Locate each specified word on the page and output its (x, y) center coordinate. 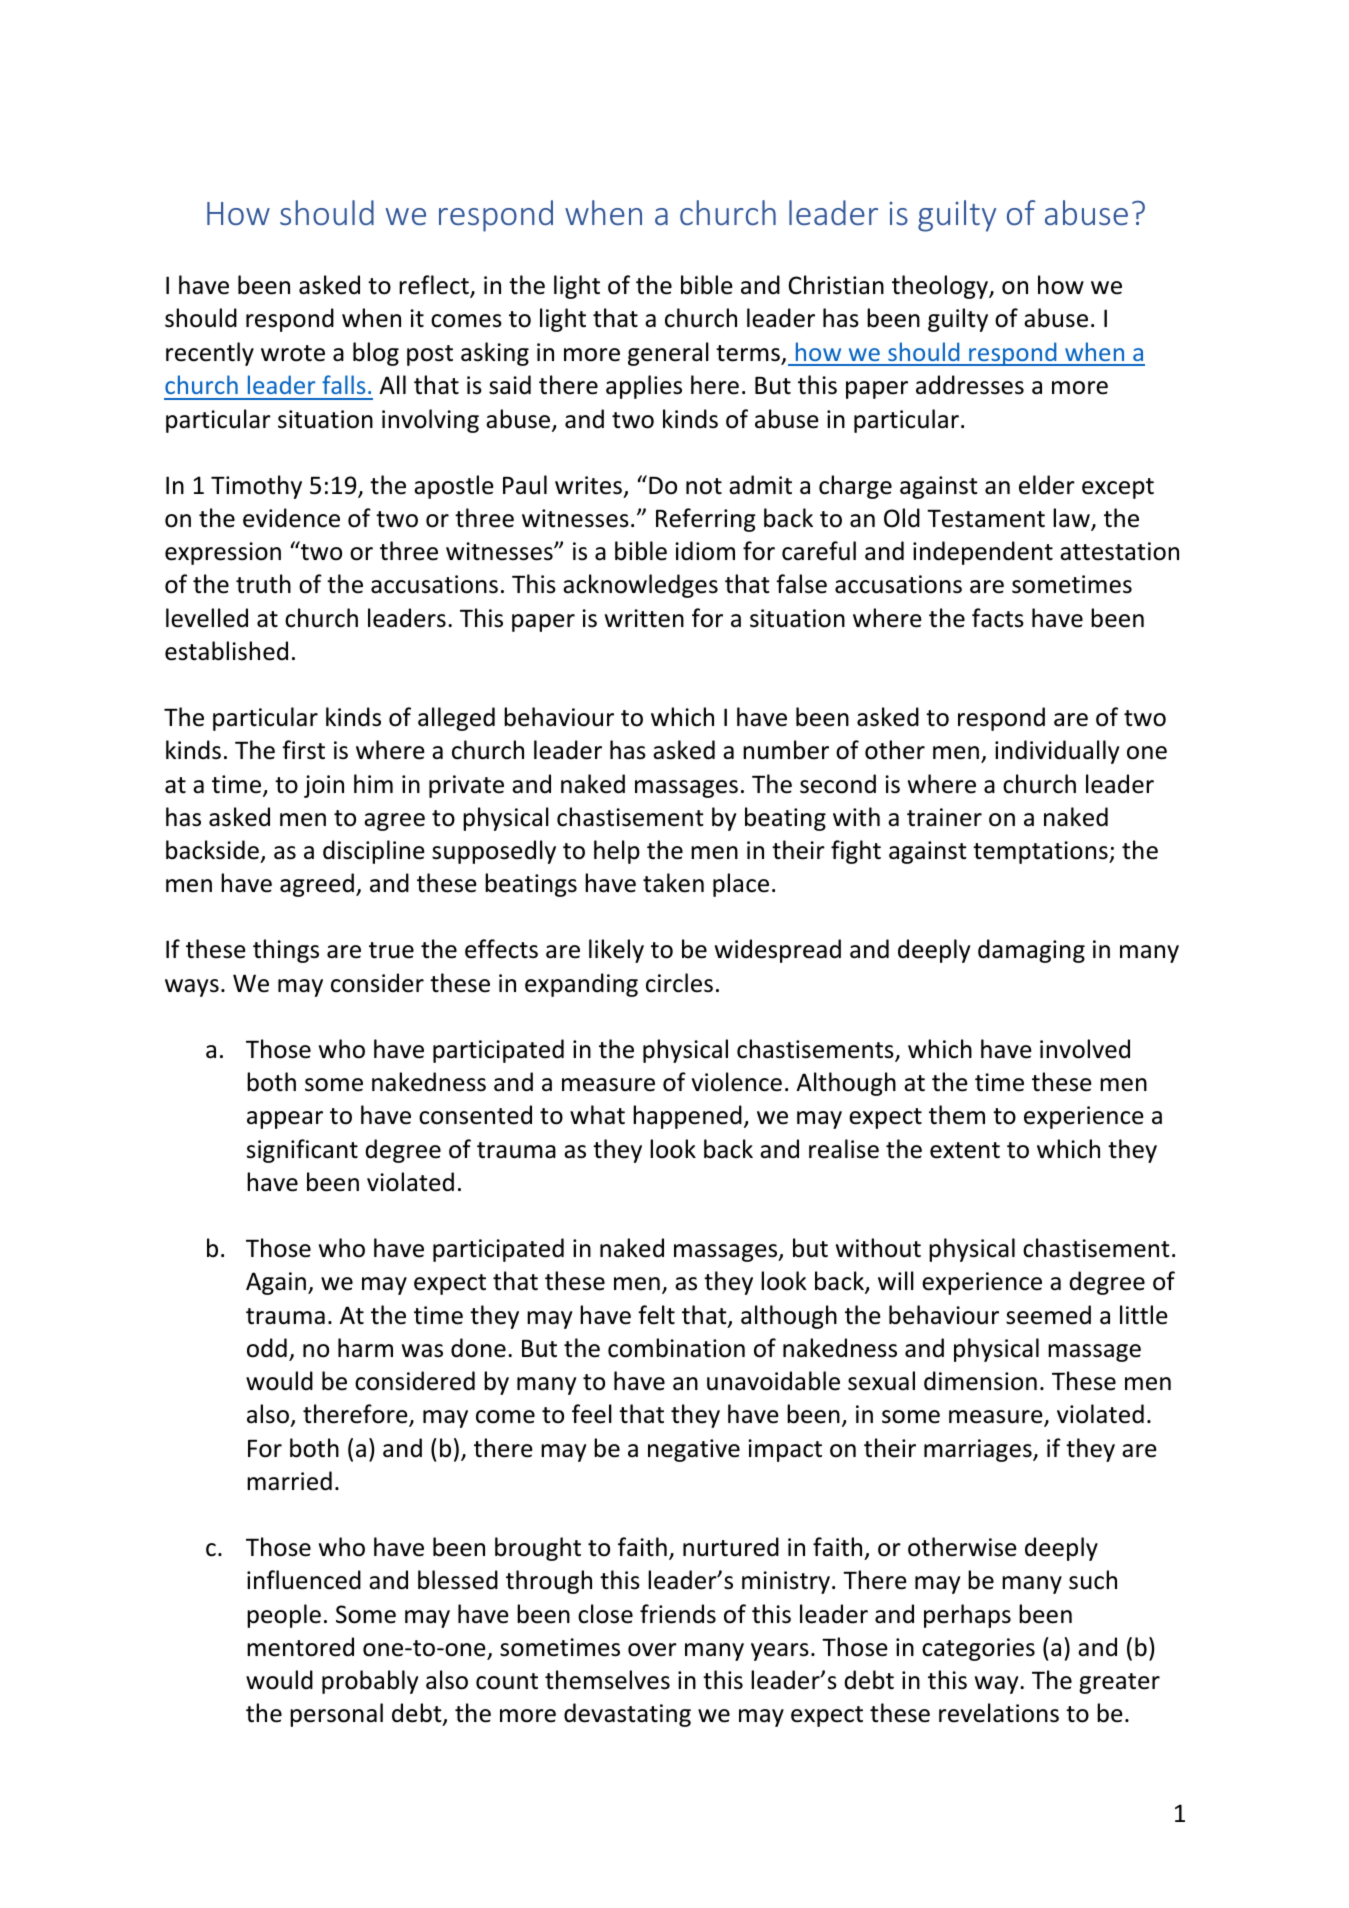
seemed (1048, 1315)
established (226, 651)
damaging (1031, 951)
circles (679, 983)
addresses (970, 385)
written (644, 618)
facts (998, 618)
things (286, 951)
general (668, 354)
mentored (300, 1647)
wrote (293, 353)
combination (676, 1348)
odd (267, 1348)
